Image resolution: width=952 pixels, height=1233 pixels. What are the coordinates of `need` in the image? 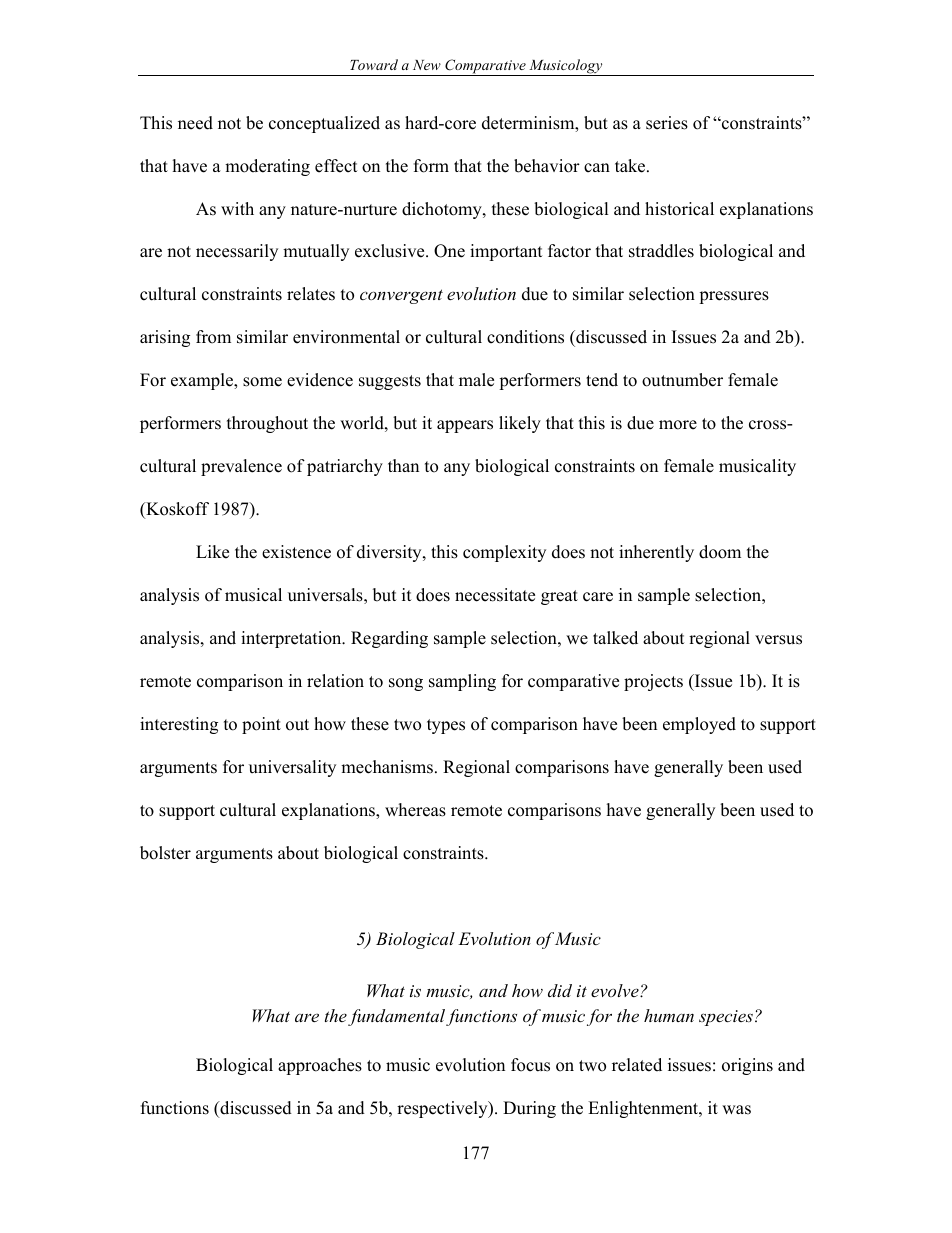 It's located at (195, 123).
